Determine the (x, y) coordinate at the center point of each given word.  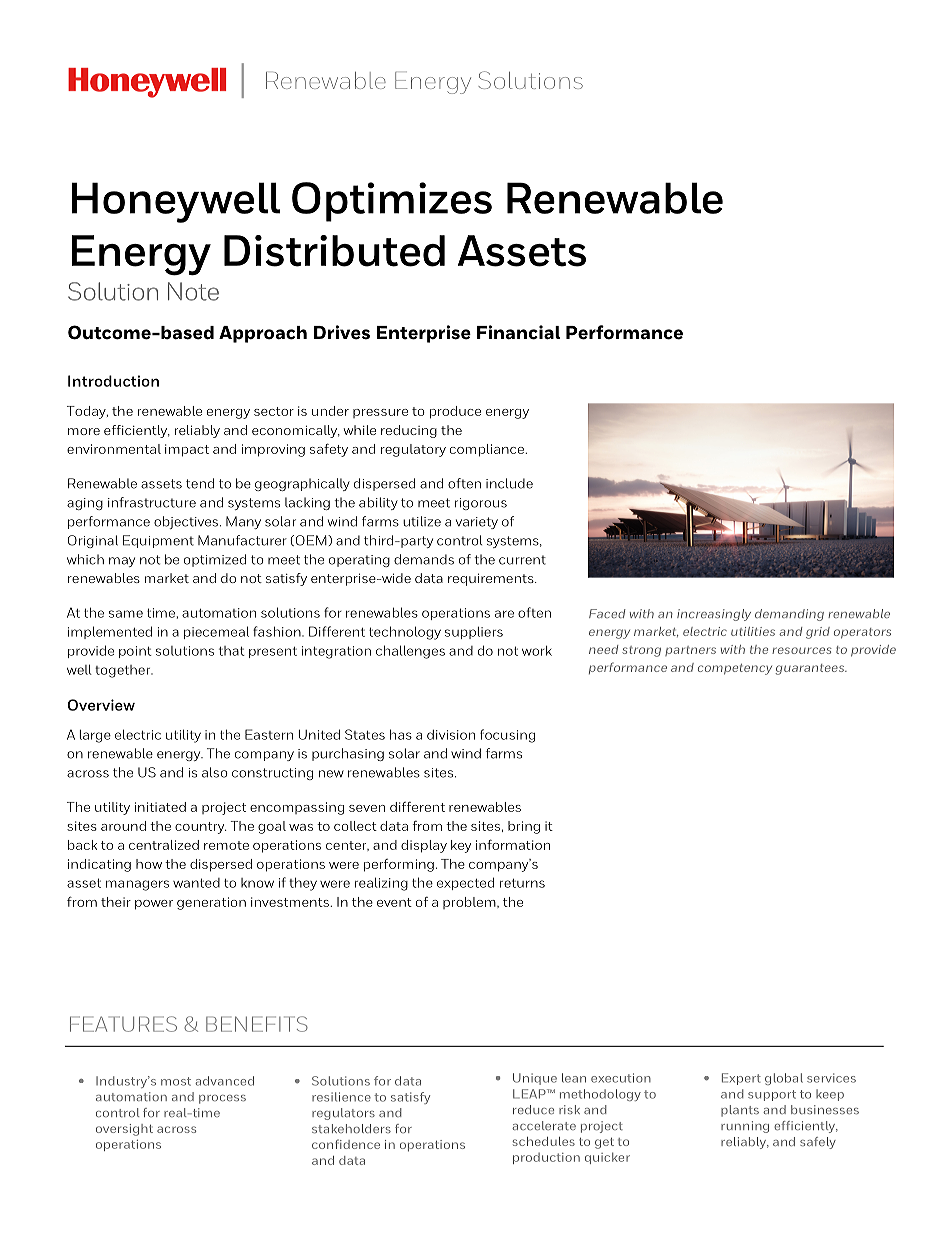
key (461, 846)
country (200, 828)
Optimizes (392, 202)
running (745, 1127)
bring (524, 827)
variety (477, 523)
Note (193, 291)
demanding (789, 615)
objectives (186, 522)
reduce (533, 1109)
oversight (124, 1130)
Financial (518, 332)
